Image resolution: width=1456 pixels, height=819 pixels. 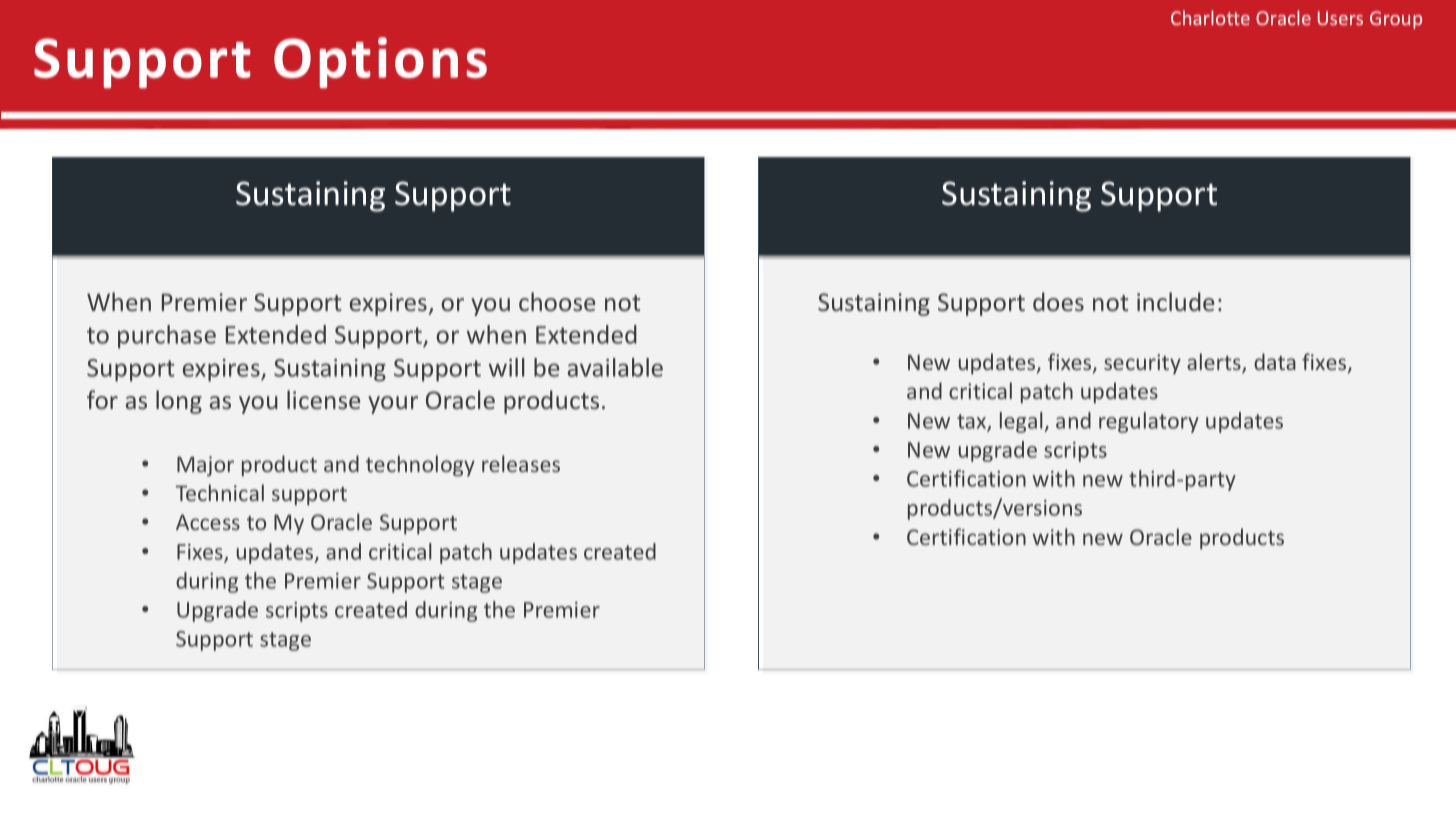 I want to click on Options, so click(x=380, y=62).
